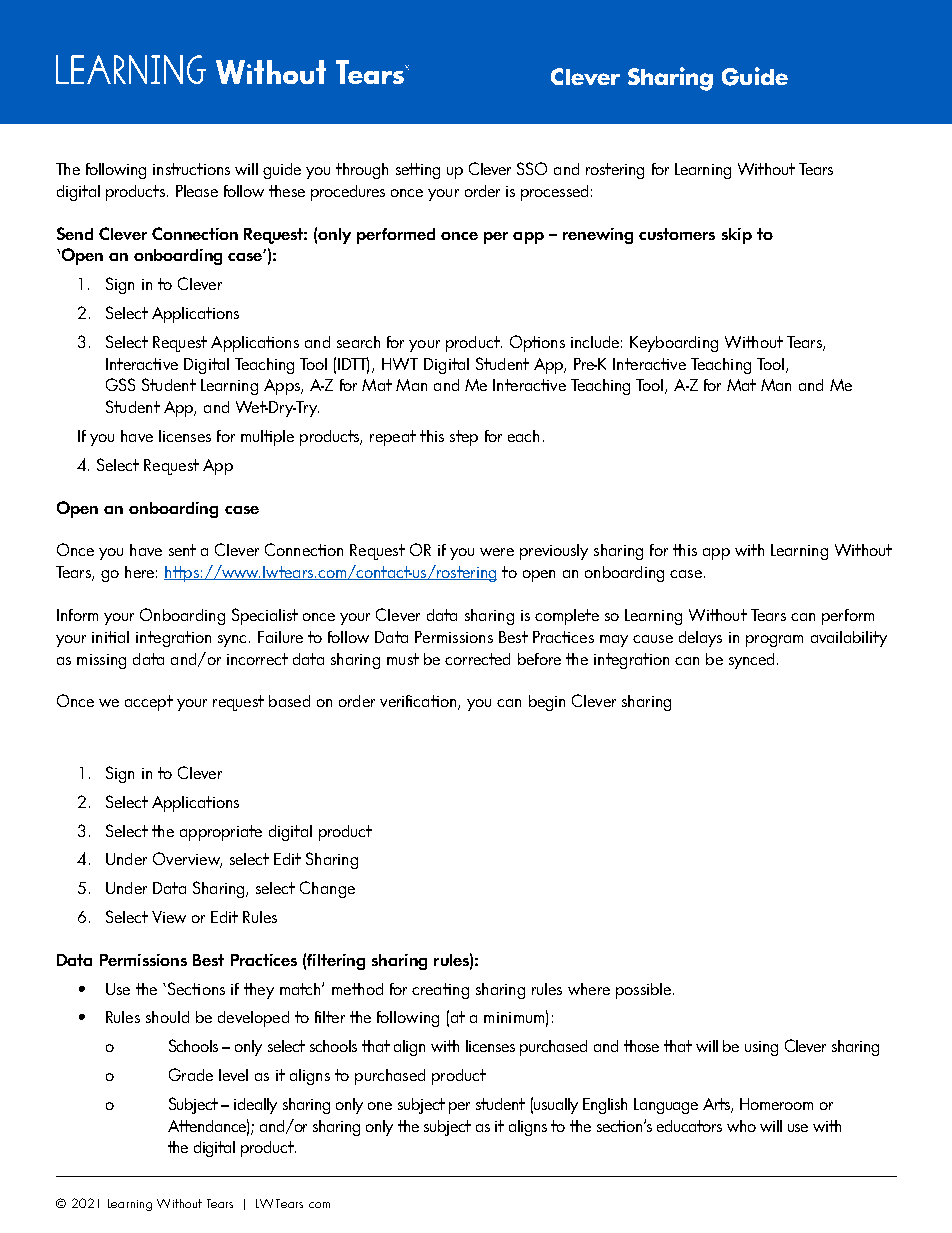 This screenshot has width=952, height=1233. I want to click on Grade, so click(191, 1074).
